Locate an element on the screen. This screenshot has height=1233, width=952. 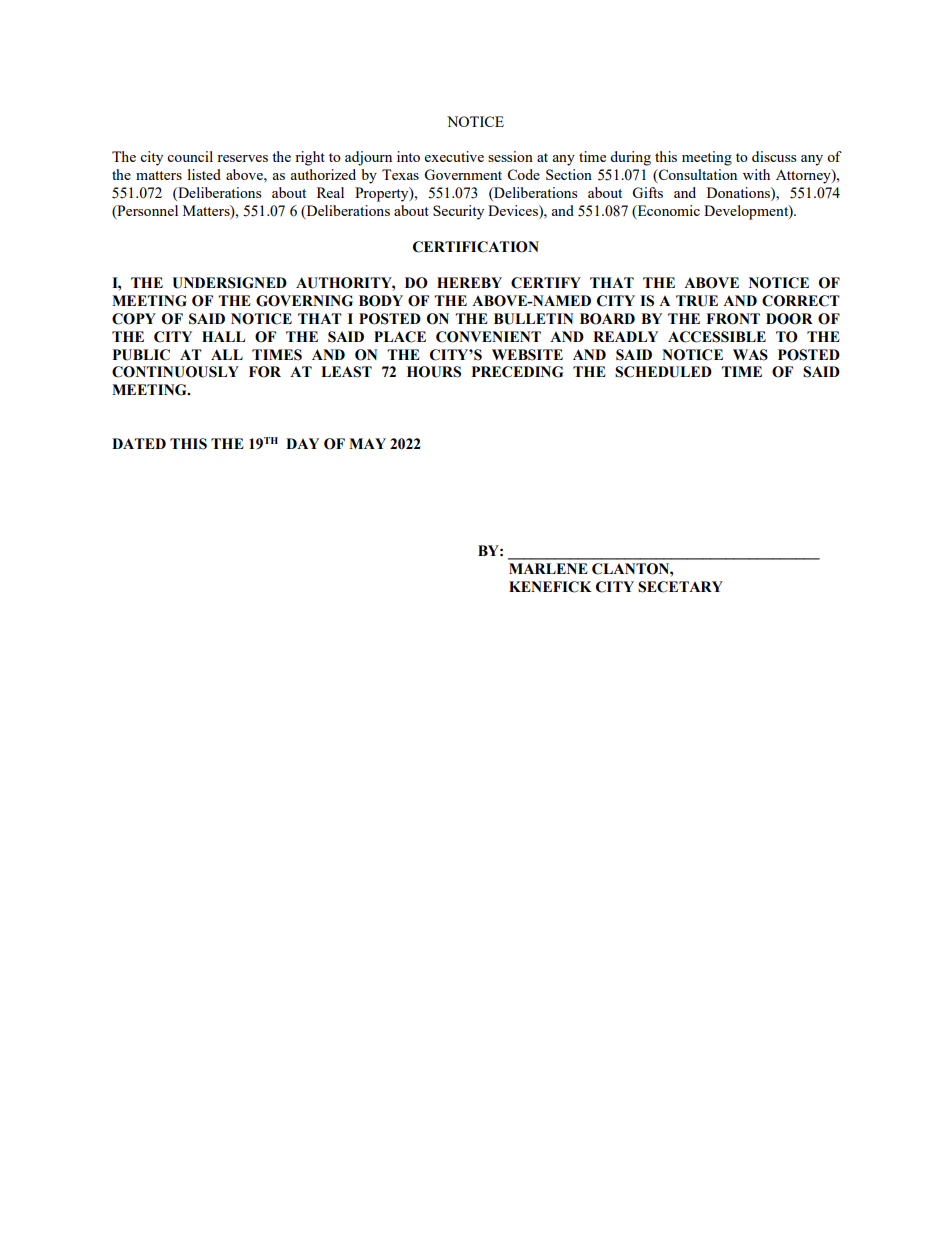
DATED is located at coordinates (139, 443).
